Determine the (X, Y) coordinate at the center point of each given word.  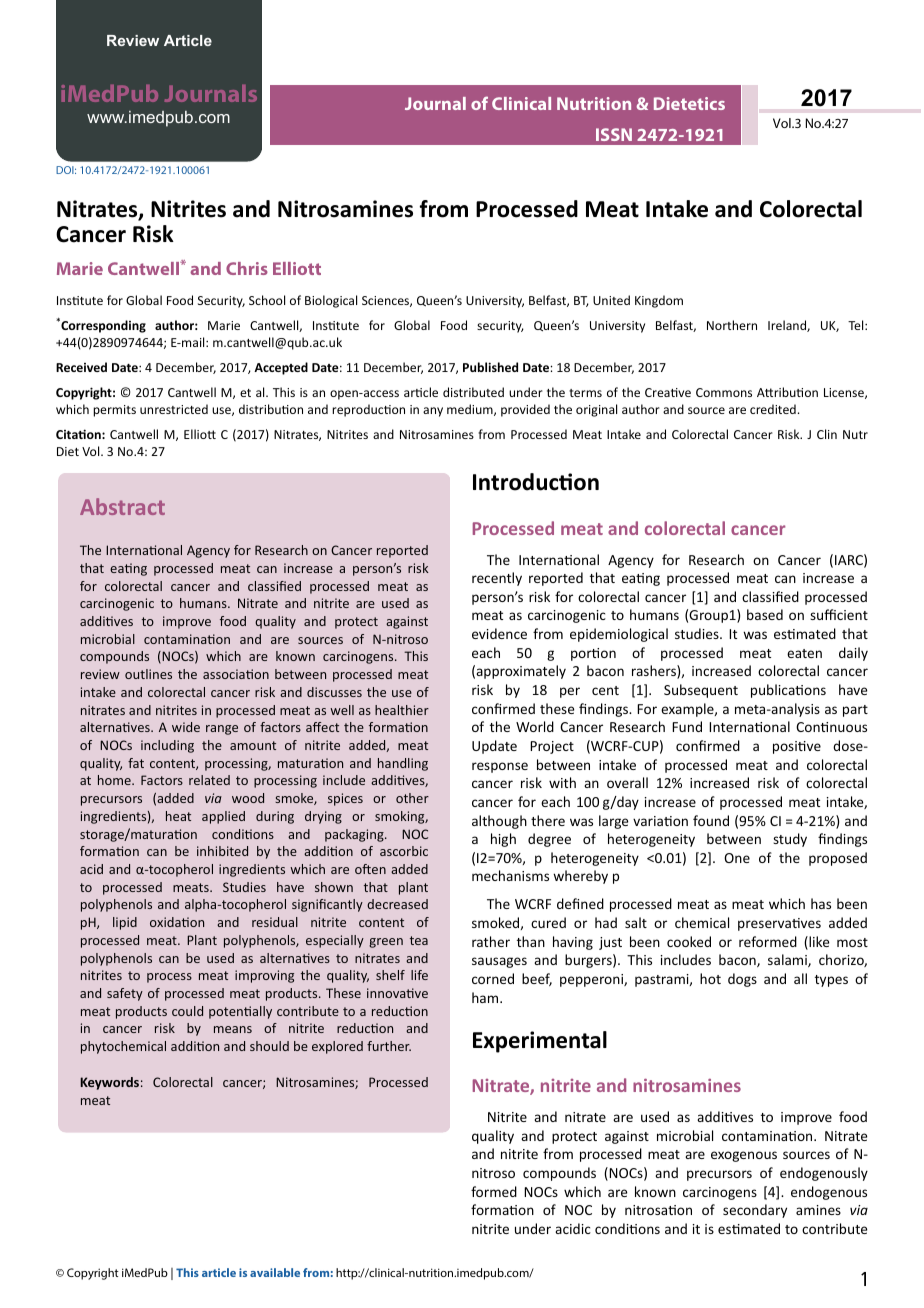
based (765, 614)
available (275, 1272)
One (737, 858)
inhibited (222, 851)
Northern (732, 325)
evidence (499, 633)
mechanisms (510, 875)
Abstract (122, 506)
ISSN (614, 134)
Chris (247, 268)
